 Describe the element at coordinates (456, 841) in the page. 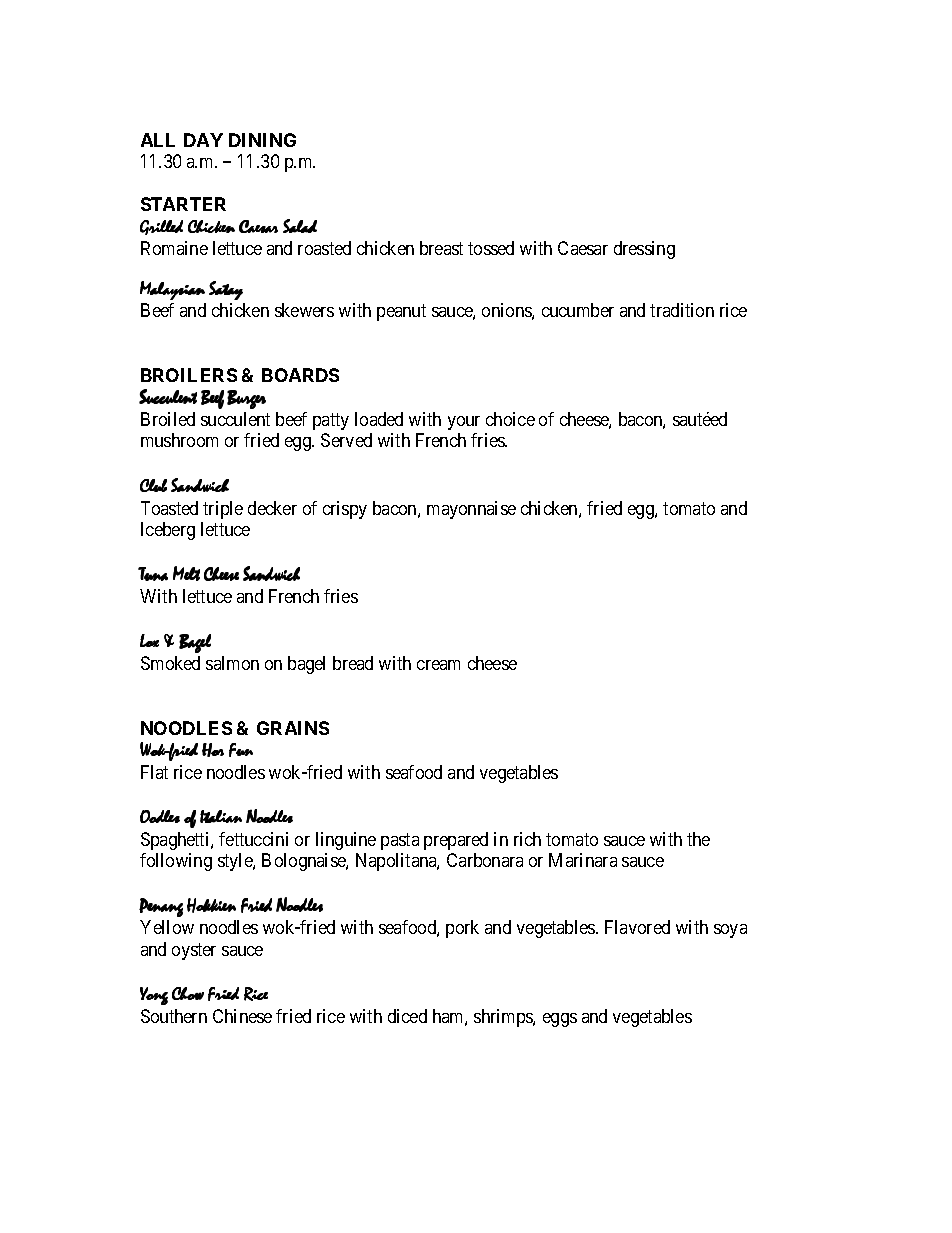

I see `prepared` at that location.
